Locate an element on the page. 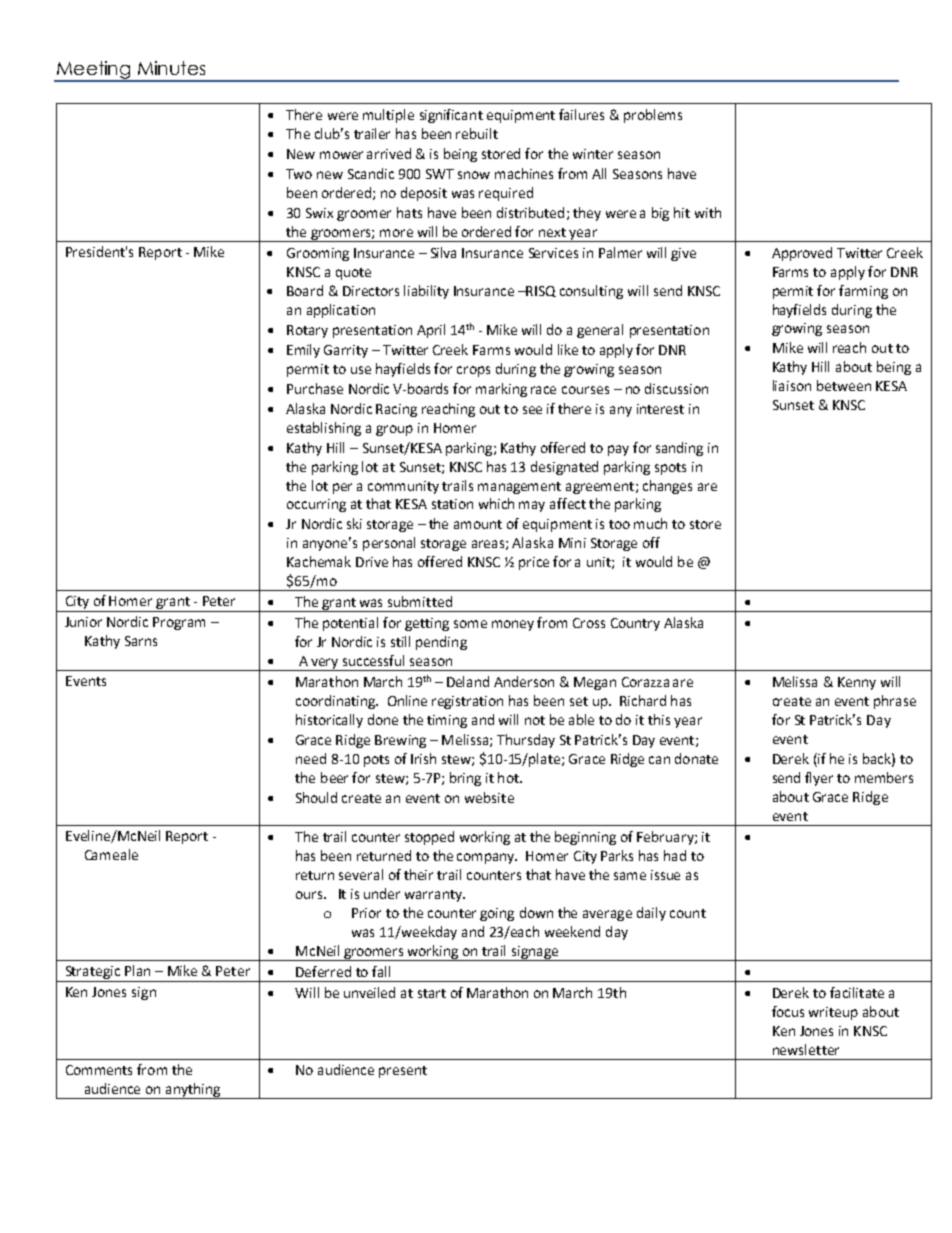 The image size is (952, 1233). Minutes is located at coordinates (171, 68).
